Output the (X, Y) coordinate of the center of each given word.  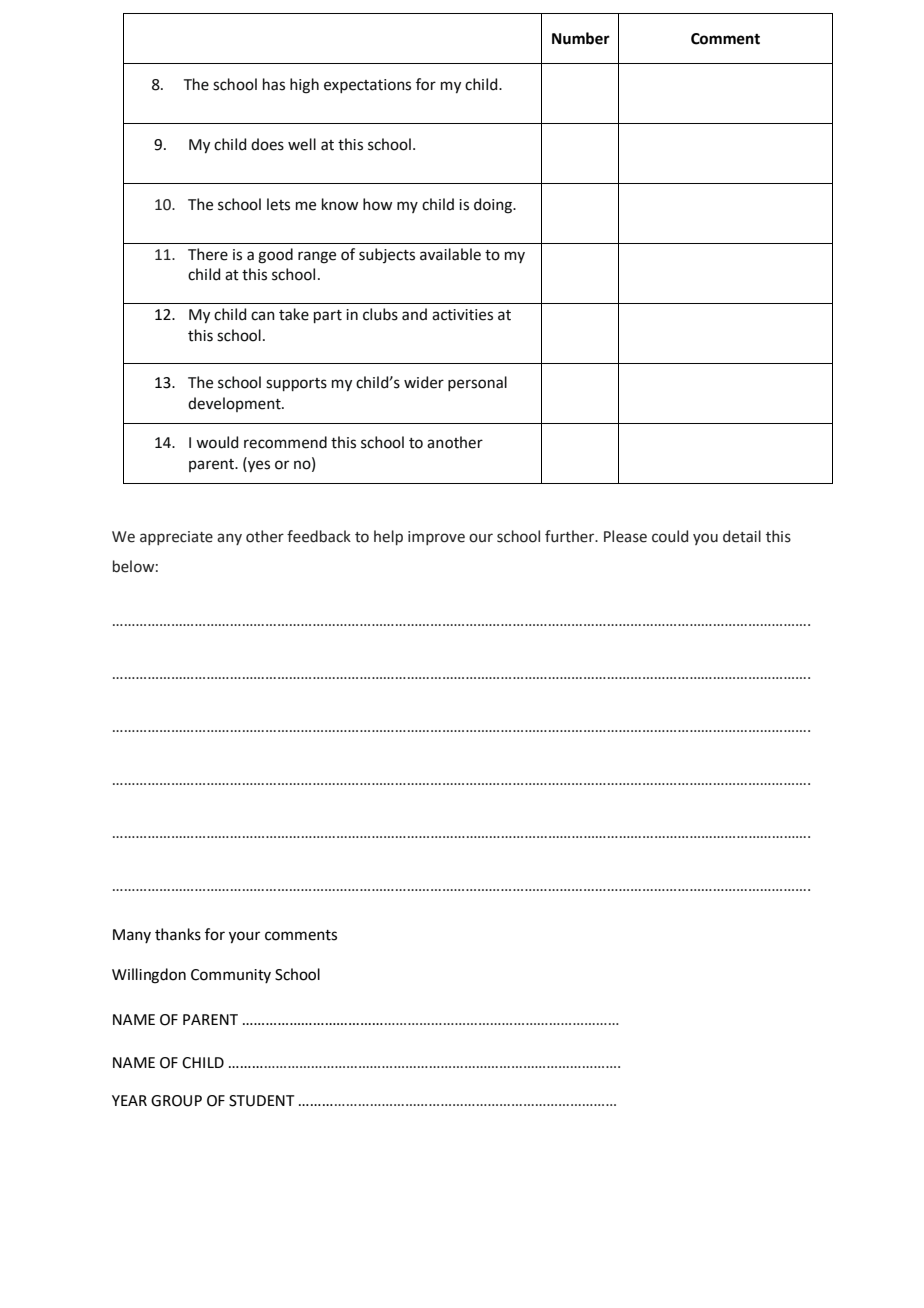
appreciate (176, 538)
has (274, 84)
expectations (367, 86)
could (670, 536)
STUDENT (262, 1101)
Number (581, 38)
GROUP (176, 1101)
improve (436, 538)
